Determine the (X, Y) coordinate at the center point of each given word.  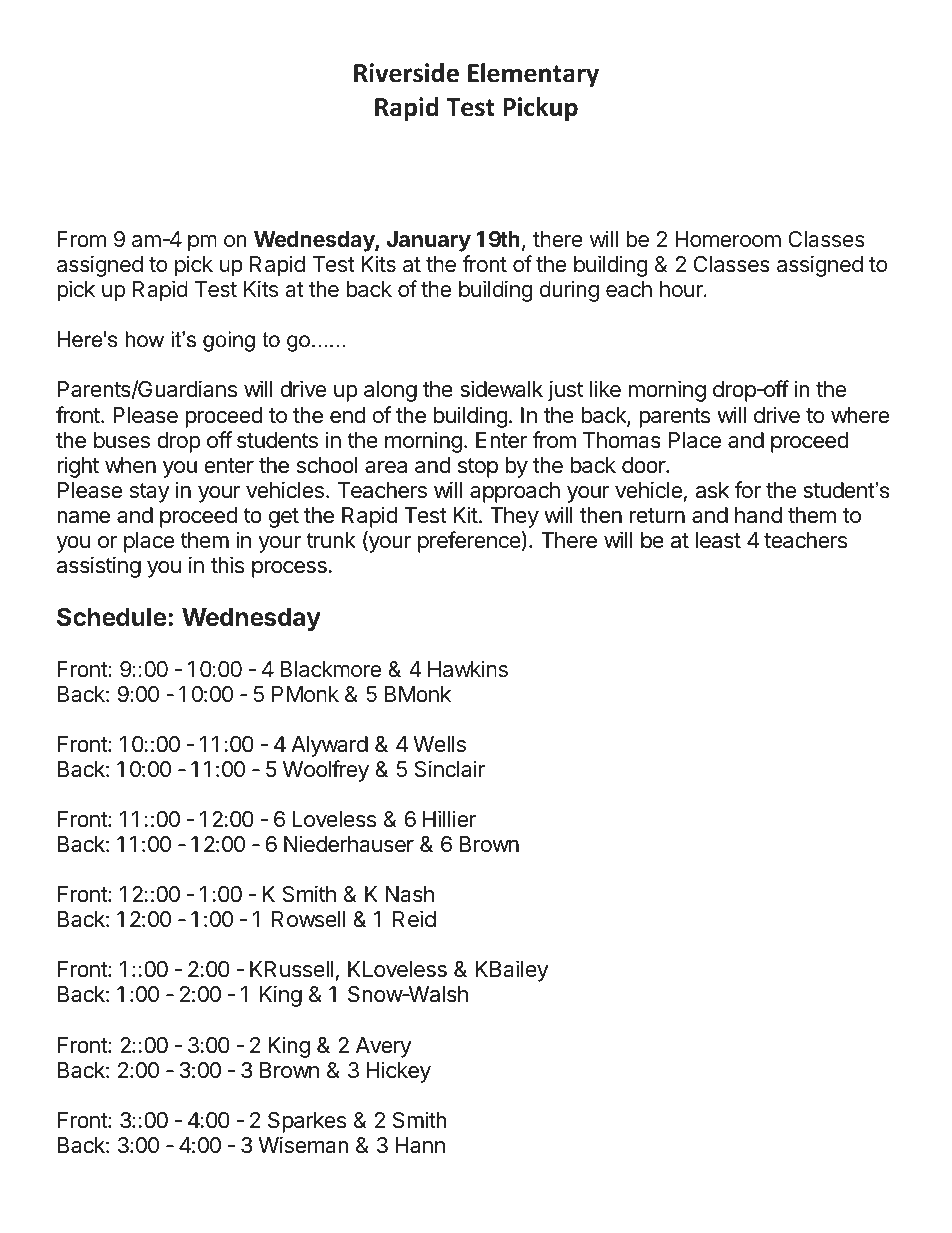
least (718, 540)
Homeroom (728, 239)
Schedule (112, 617)
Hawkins (468, 669)
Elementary (533, 75)
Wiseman (303, 1145)
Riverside (406, 73)
